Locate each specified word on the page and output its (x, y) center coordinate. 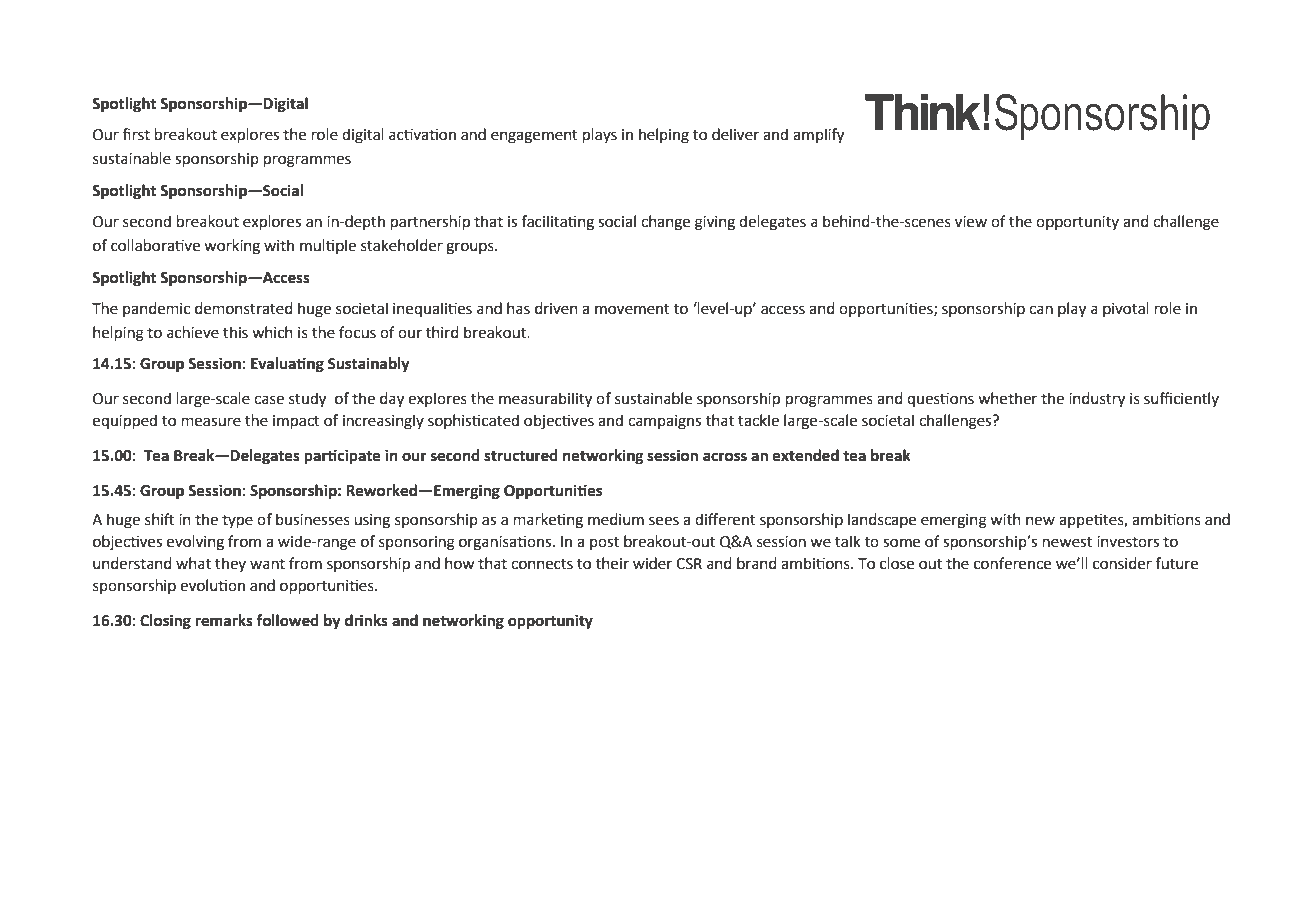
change (665, 223)
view (971, 222)
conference (1012, 563)
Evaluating (287, 365)
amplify (818, 136)
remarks (224, 620)
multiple (328, 246)
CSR (689, 564)
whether (1007, 398)
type (237, 521)
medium (616, 519)
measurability (545, 400)
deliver (735, 134)
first (136, 134)
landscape (882, 520)
